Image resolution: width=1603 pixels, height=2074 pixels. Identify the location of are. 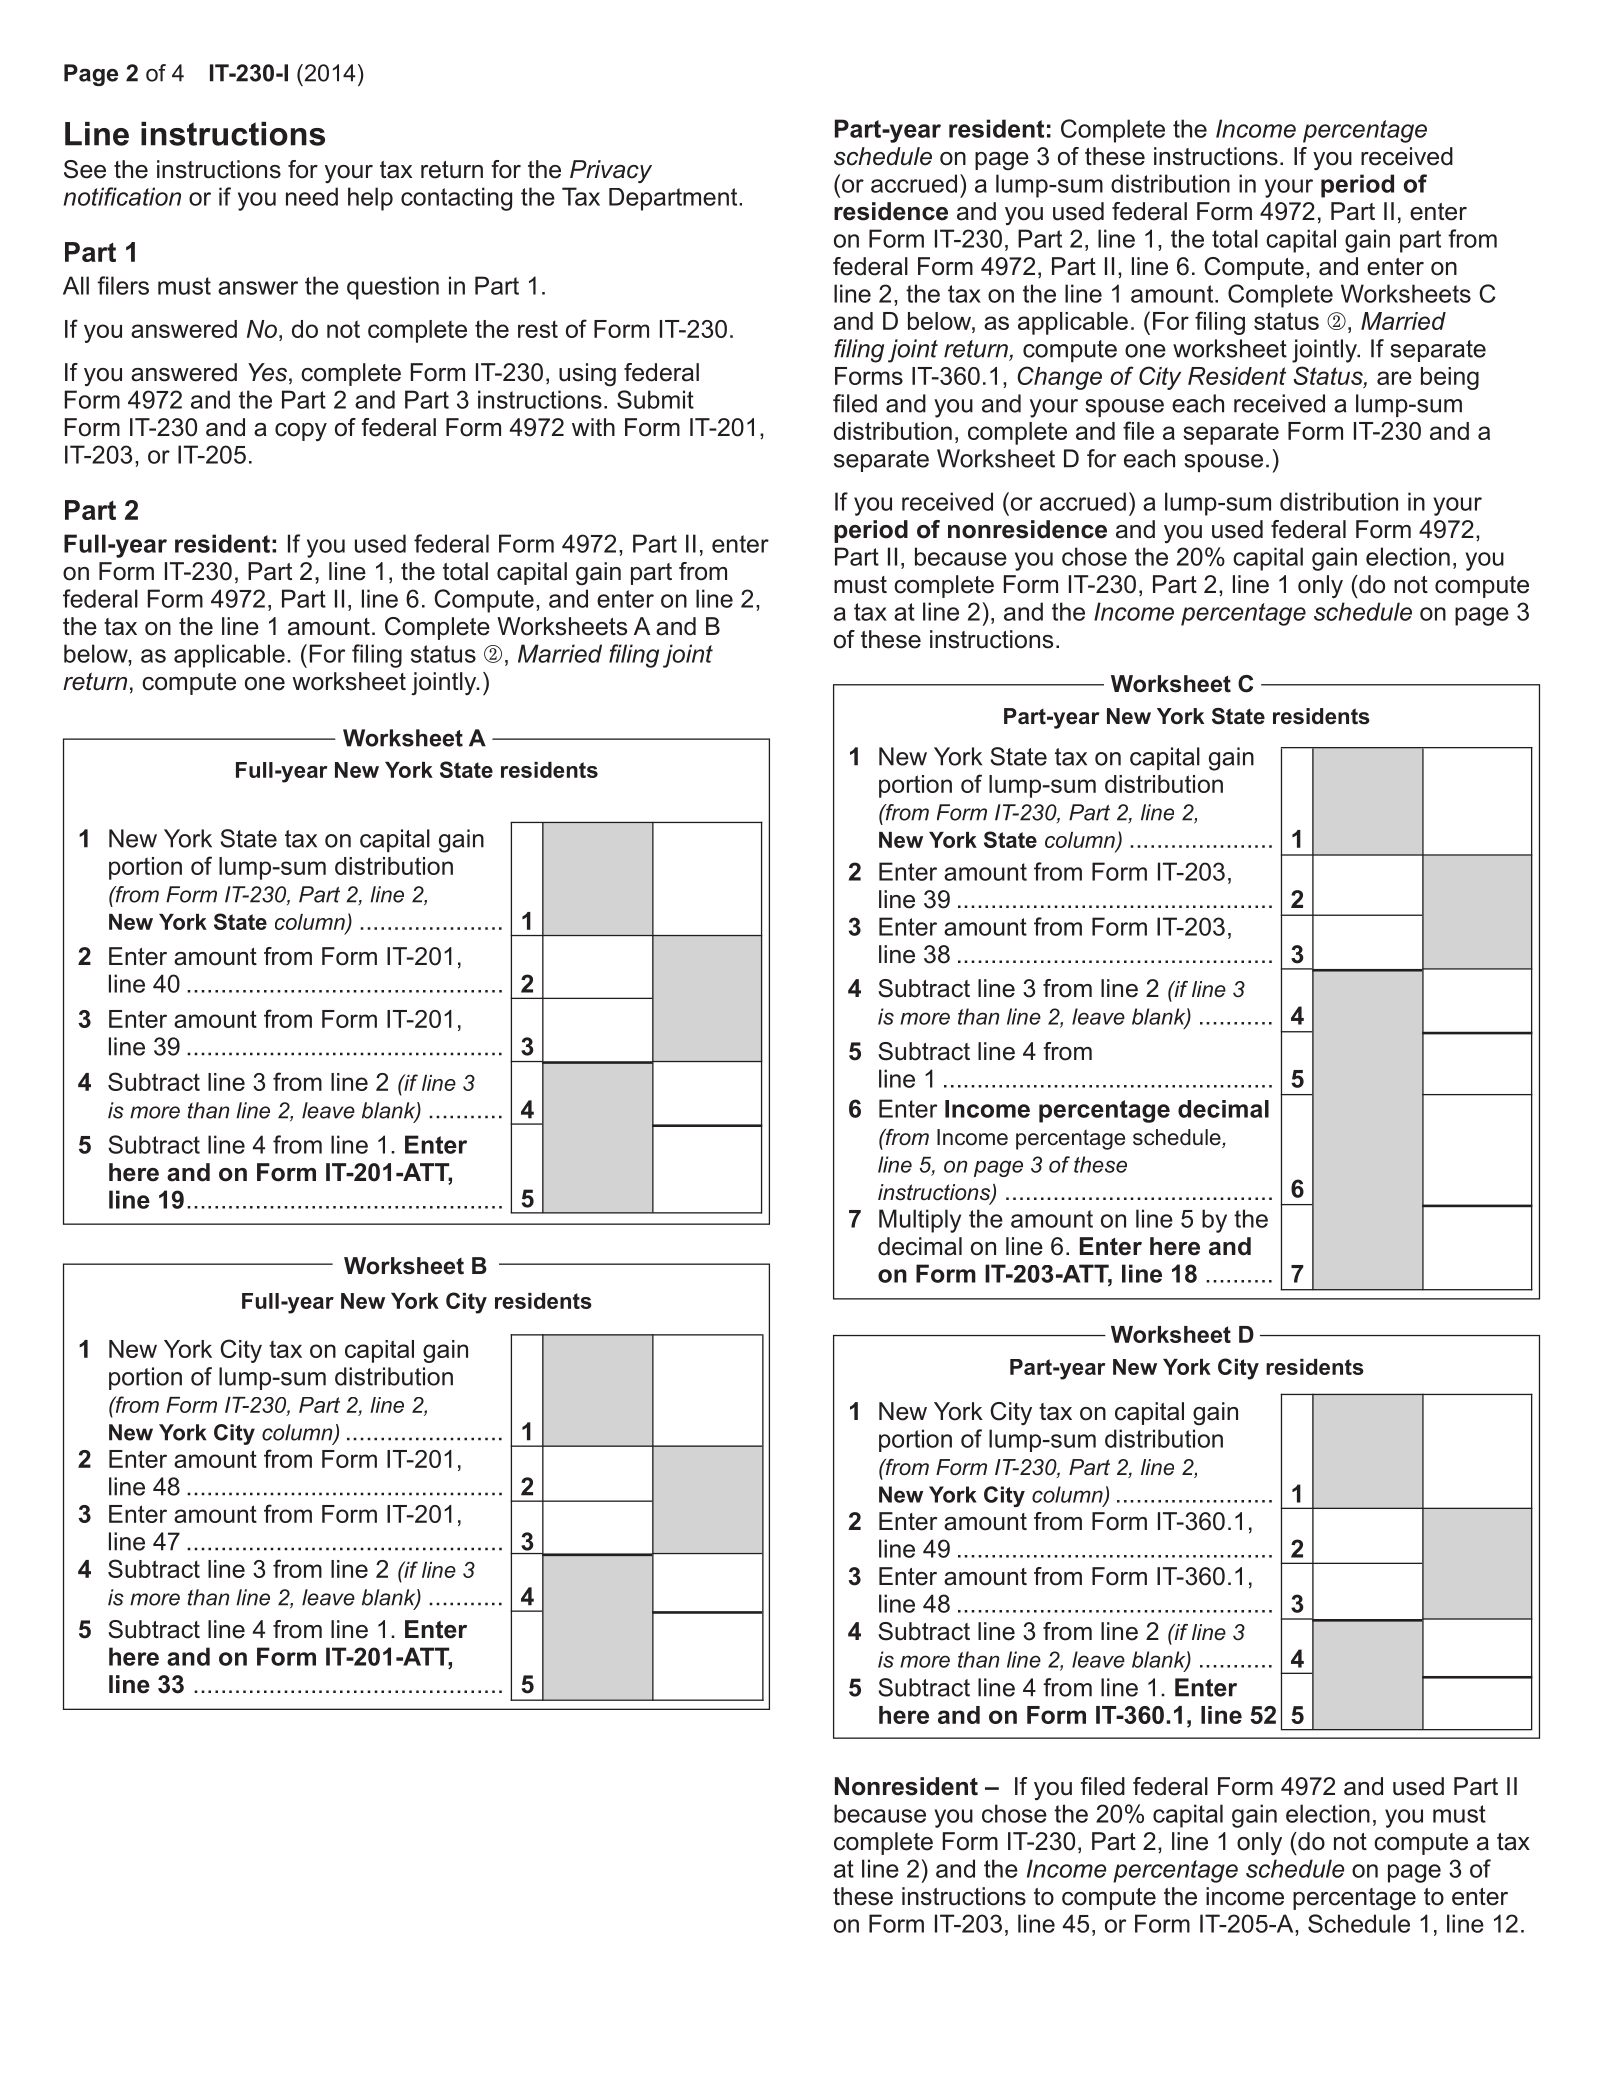
(1394, 378).
